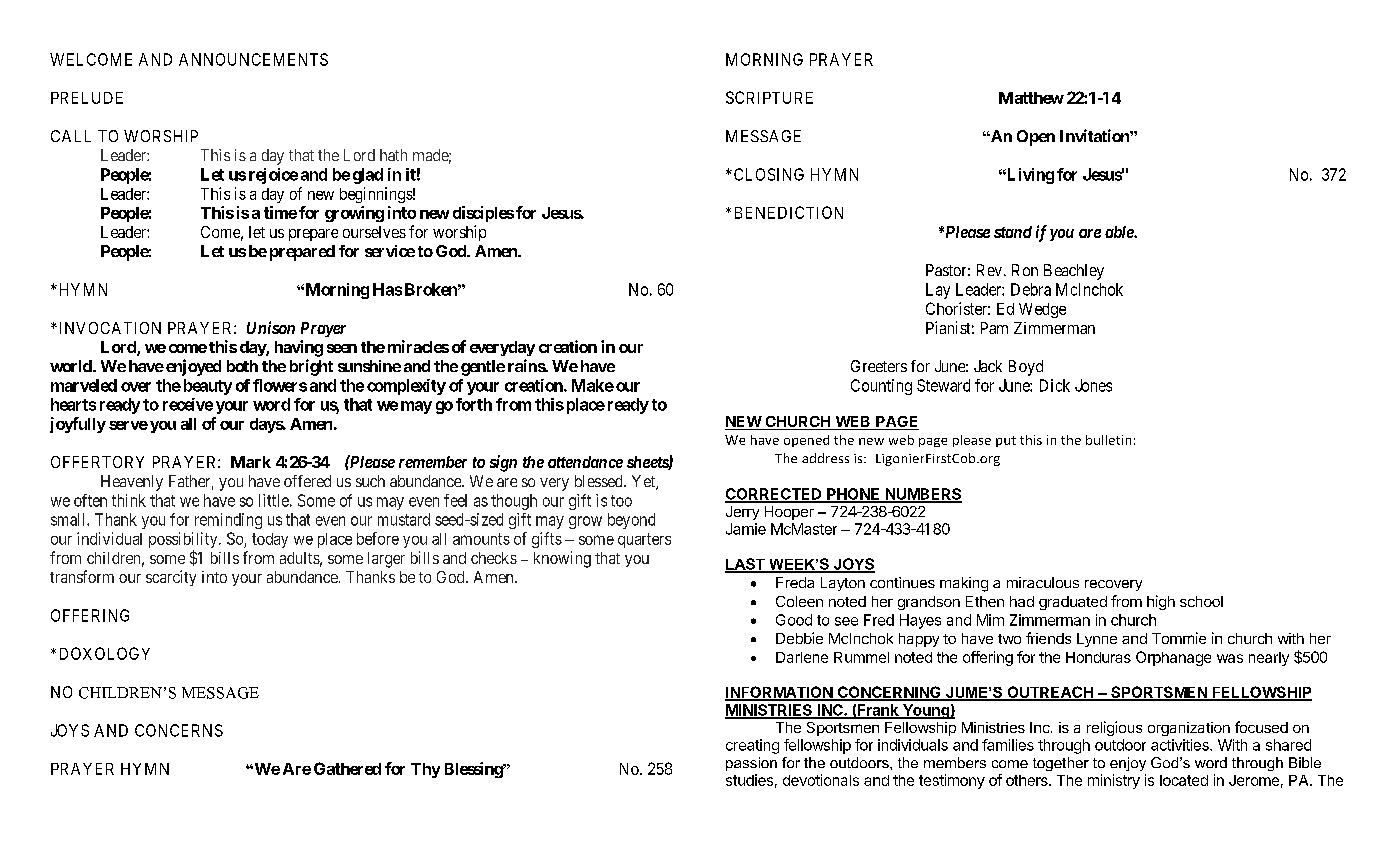 Image resolution: width=1400 pixels, height=850 pixels. I want to click on ANNOUNCEMENTS, so click(253, 59).
